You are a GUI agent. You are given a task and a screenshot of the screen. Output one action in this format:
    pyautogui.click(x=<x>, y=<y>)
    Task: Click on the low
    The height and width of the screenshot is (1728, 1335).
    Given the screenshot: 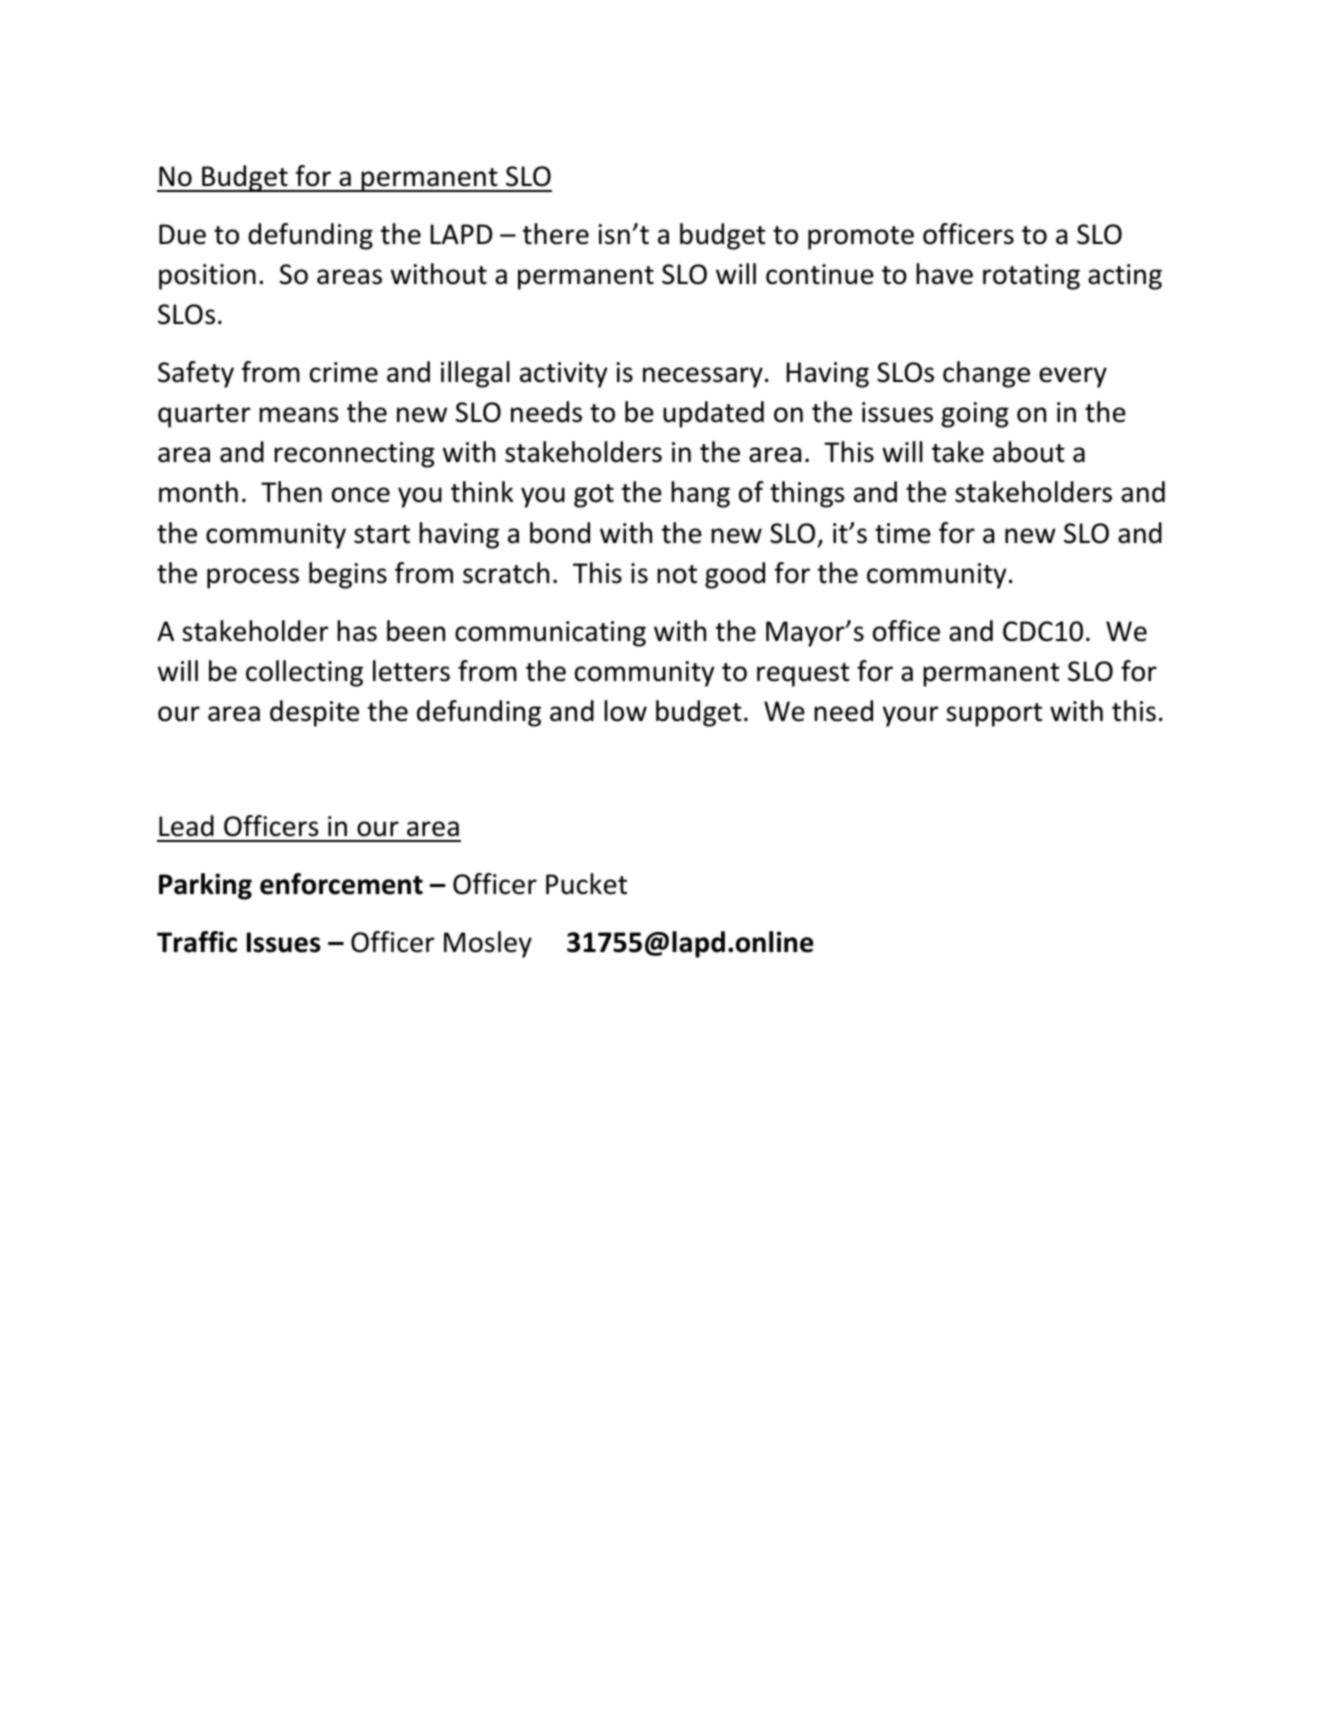 What is the action you would take?
    pyautogui.click(x=625, y=711)
